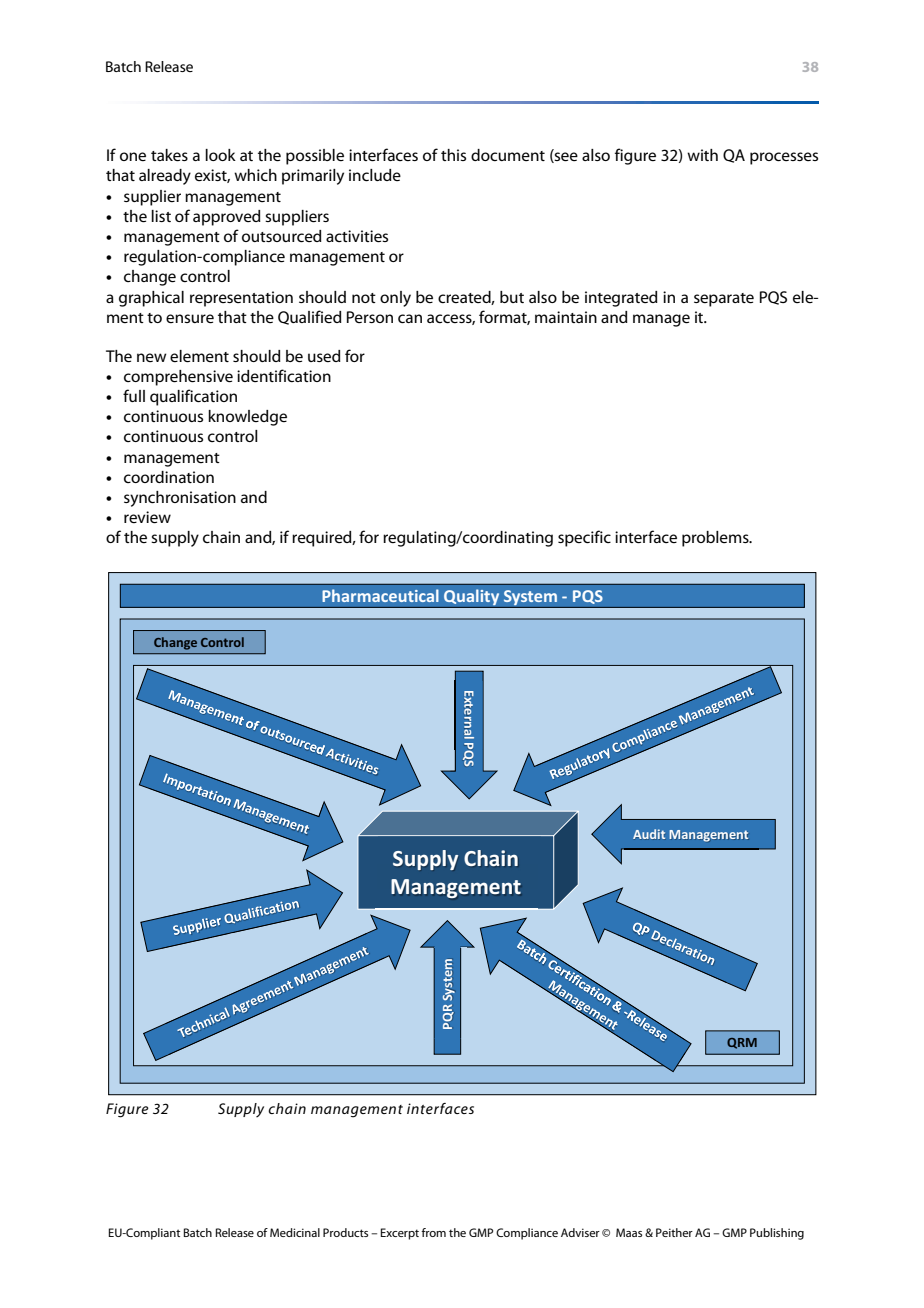 The image size is (924, 1308). What do you see at coordinates (433, 1232) in the document?
I see `from` at bounding box center [433, 1232].
